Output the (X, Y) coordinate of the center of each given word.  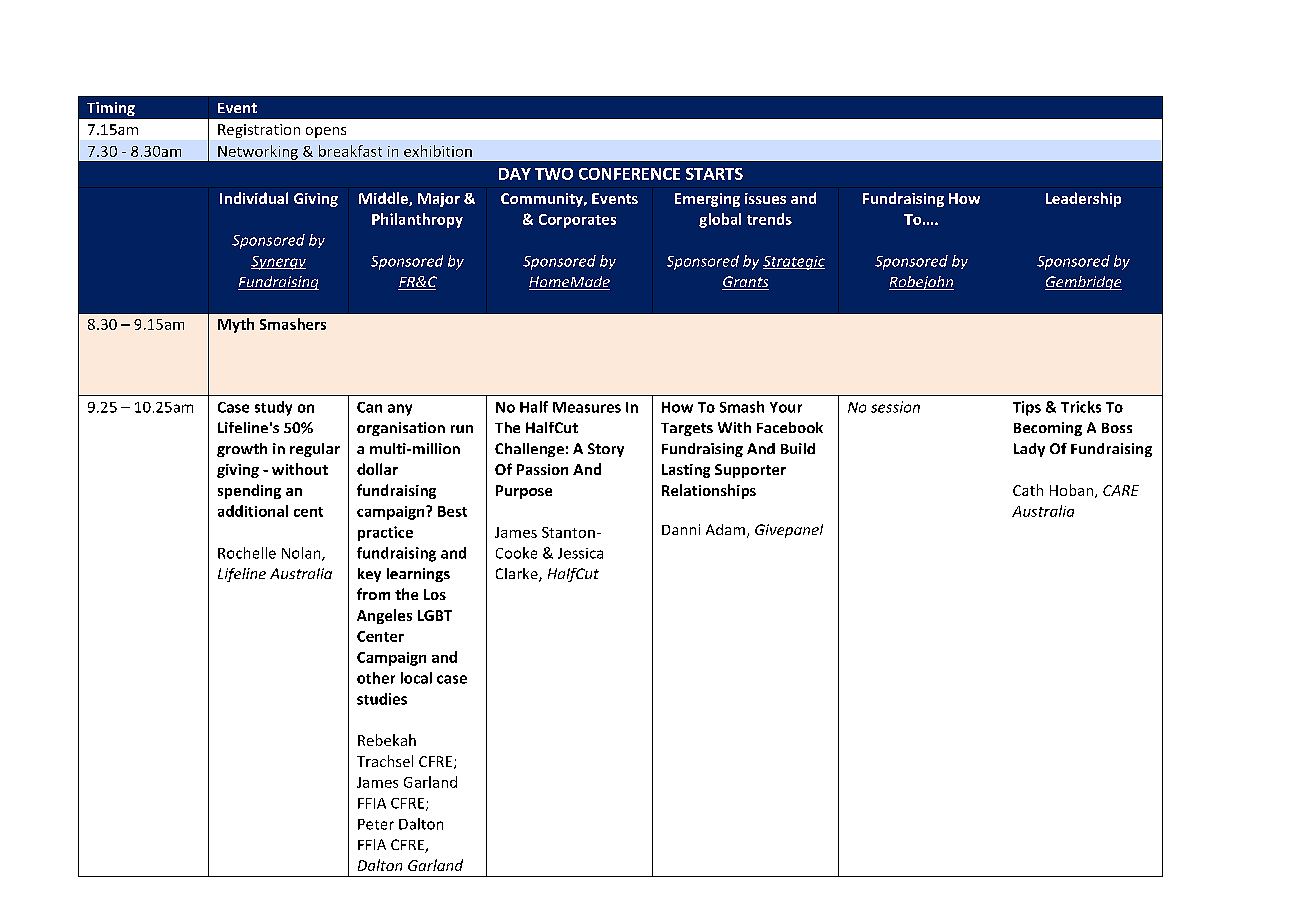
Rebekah (387, 740)
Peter (376, 824)
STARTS (714, 174)
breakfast (350, 151)
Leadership (1083, 199)
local (416, 678)
